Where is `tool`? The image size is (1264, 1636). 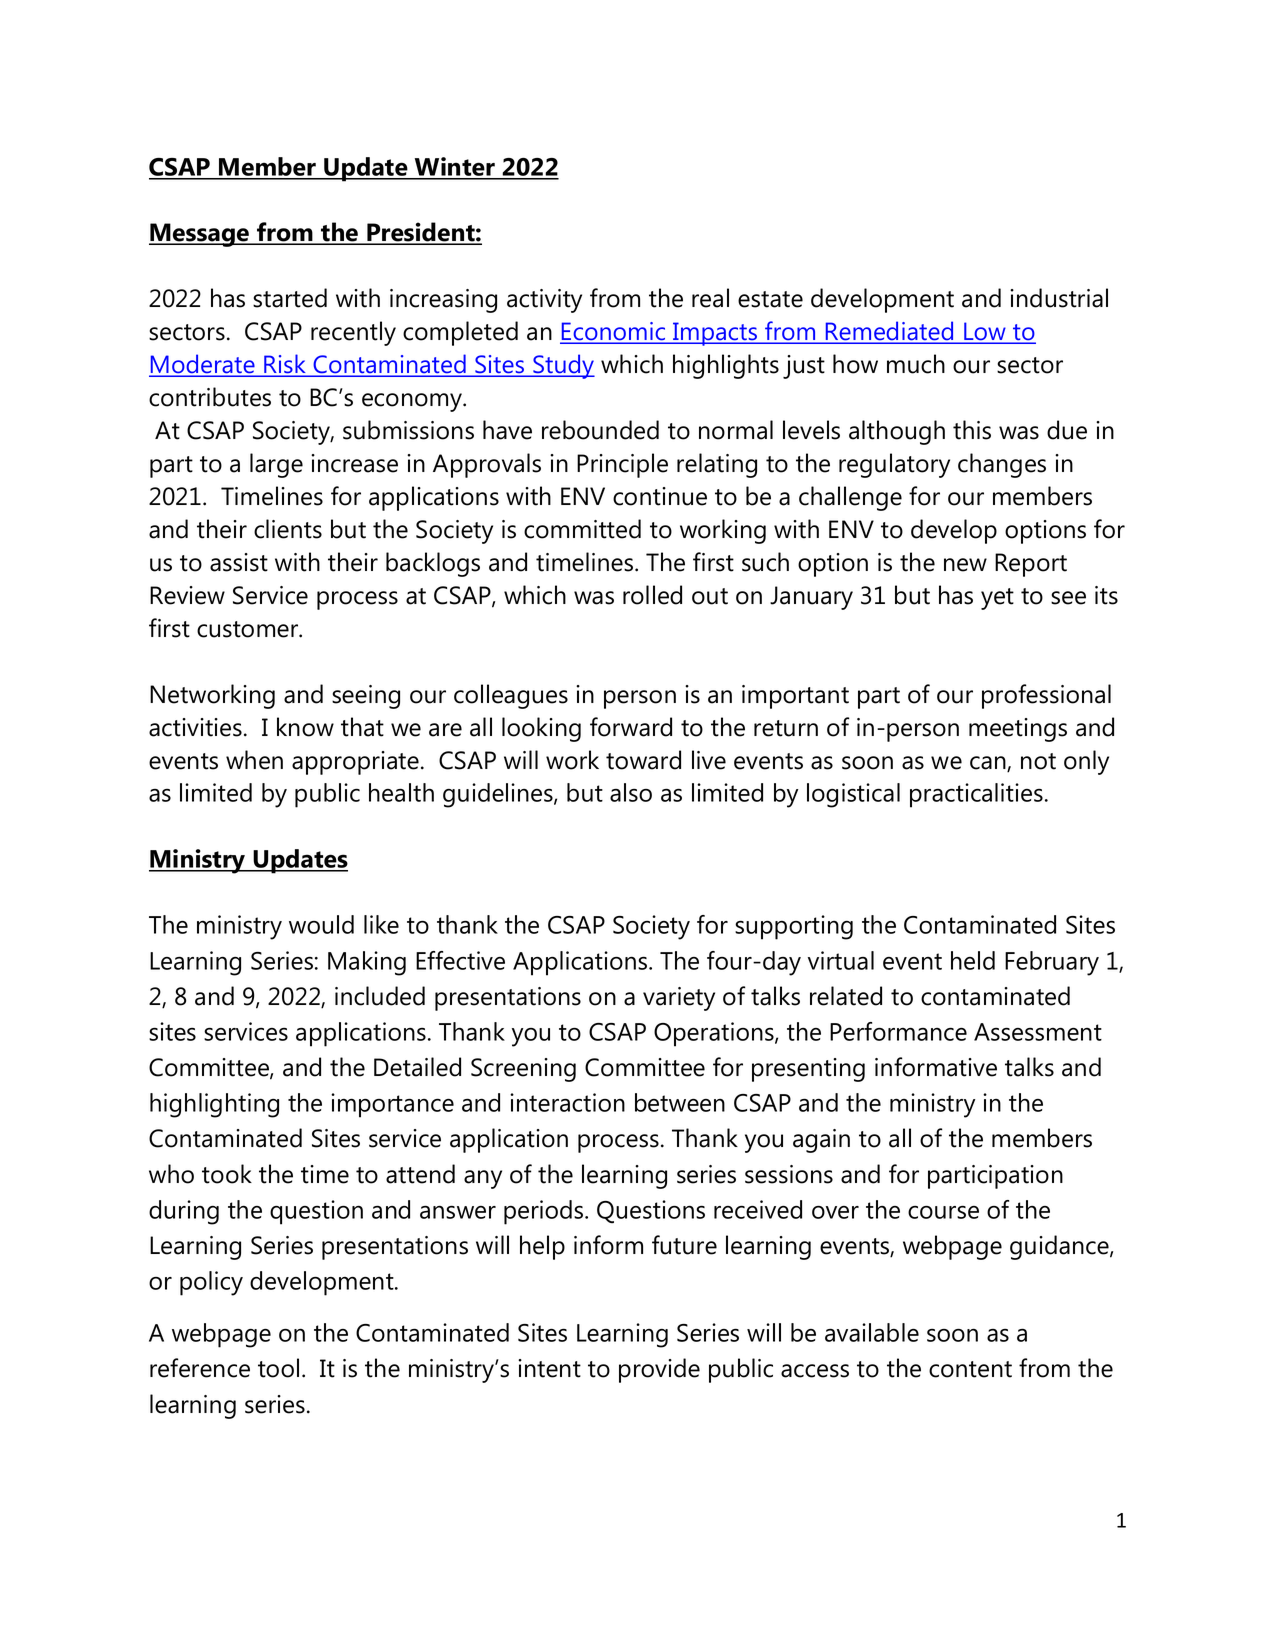
tool is located at coordinates (278, 1368).
